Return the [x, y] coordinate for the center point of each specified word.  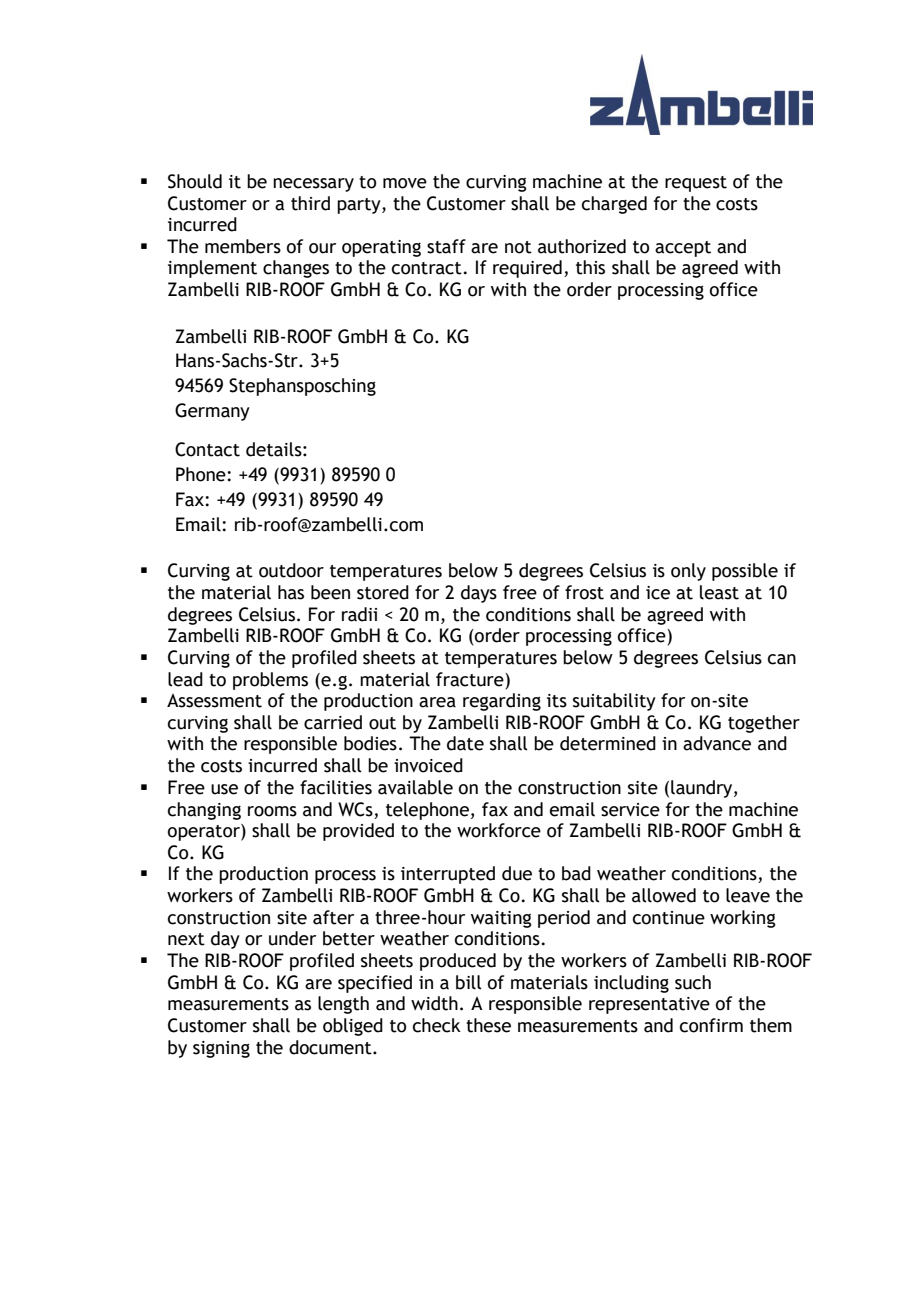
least [719, 592]
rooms [272, 811]
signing [221, 1049]
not [518, 247]
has [291, 592]
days [479, 594]
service [630, 810]
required [527, 269]
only [688, 572]
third [310, 203]
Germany [212, 412]
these [488, 1025]
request [696, 184]
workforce [499, 830]
